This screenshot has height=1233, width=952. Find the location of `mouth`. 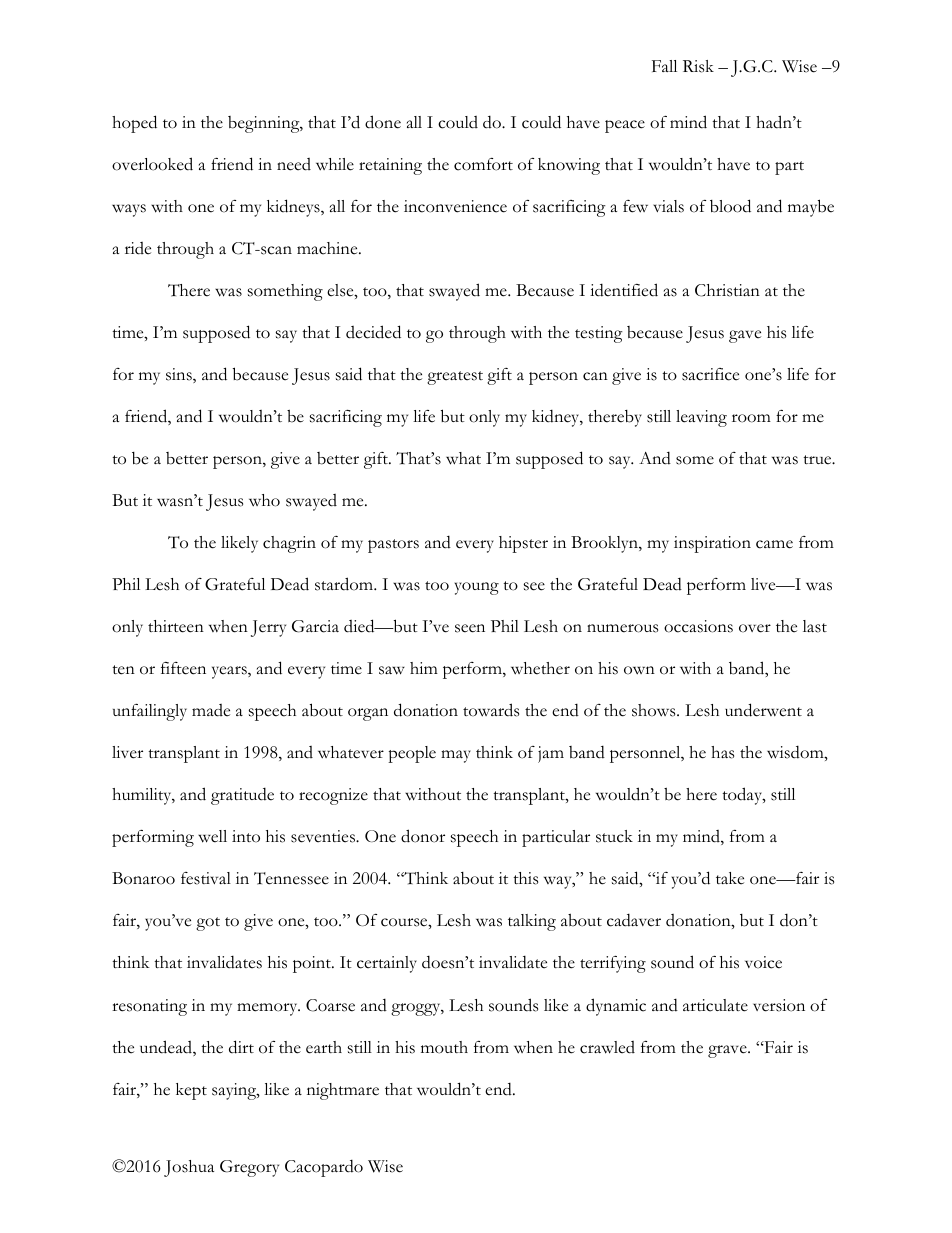

mouth is located at coordinates (444, 1047).
